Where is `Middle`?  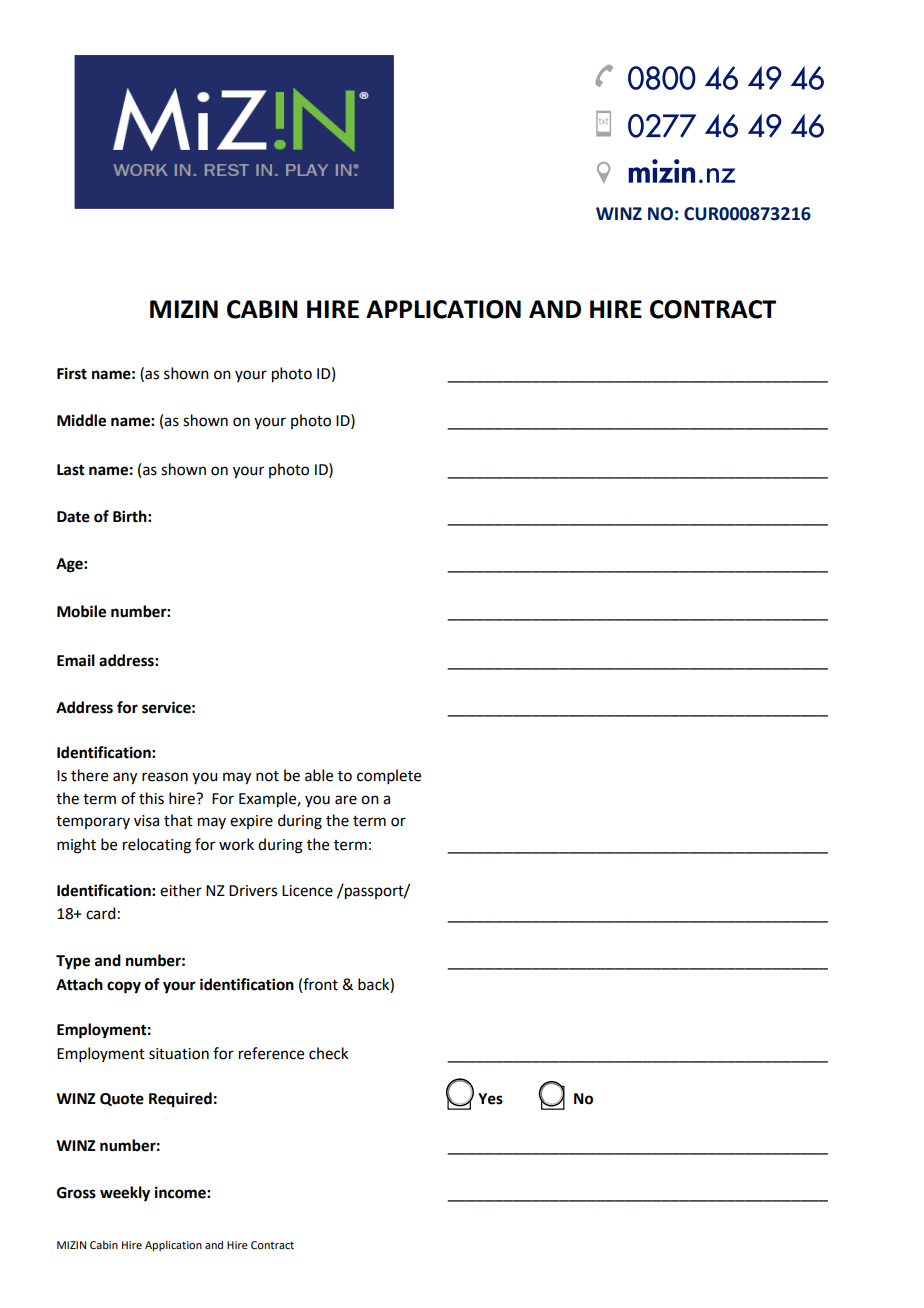 Middle is located at coordinates (81, 420).
